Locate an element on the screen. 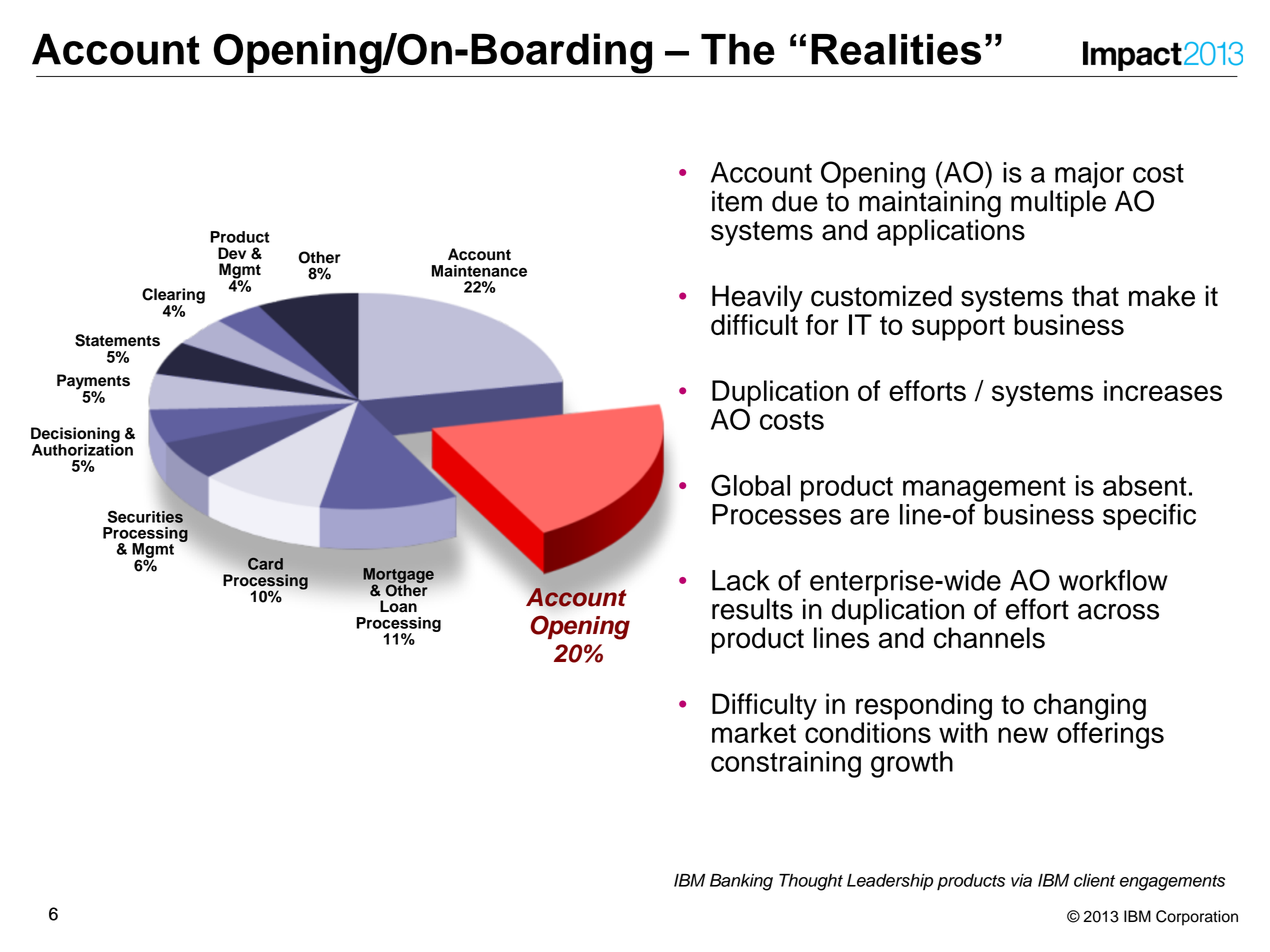  Thought is located at coordinates (811, 882).
